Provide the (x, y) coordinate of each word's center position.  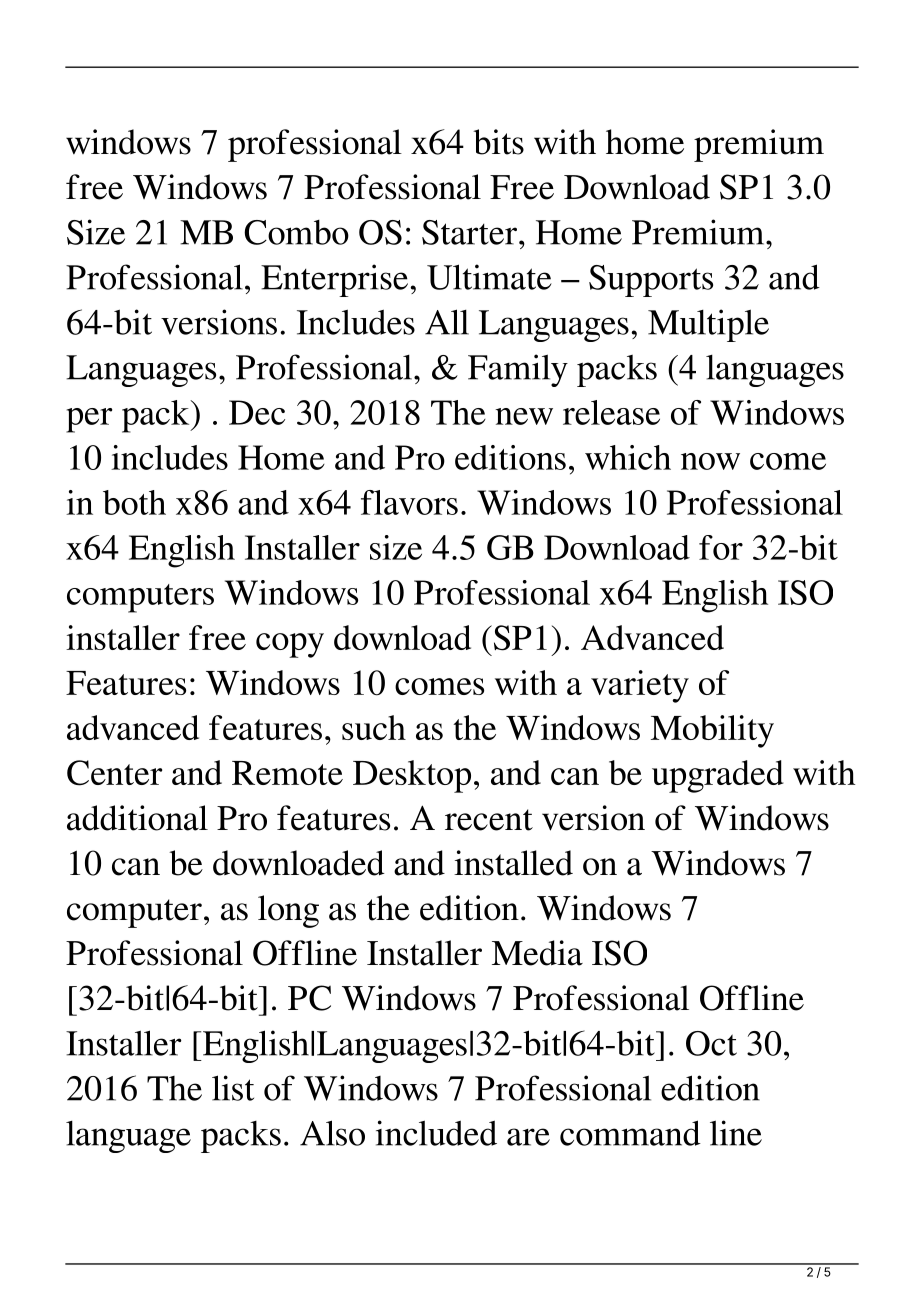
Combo (296, 232)
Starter (469, 232)
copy (290, 645)
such (374, 727)
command (630, 1133)
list (233, 1088)
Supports (651, 281)
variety (640, 686)
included (436, 1133)
